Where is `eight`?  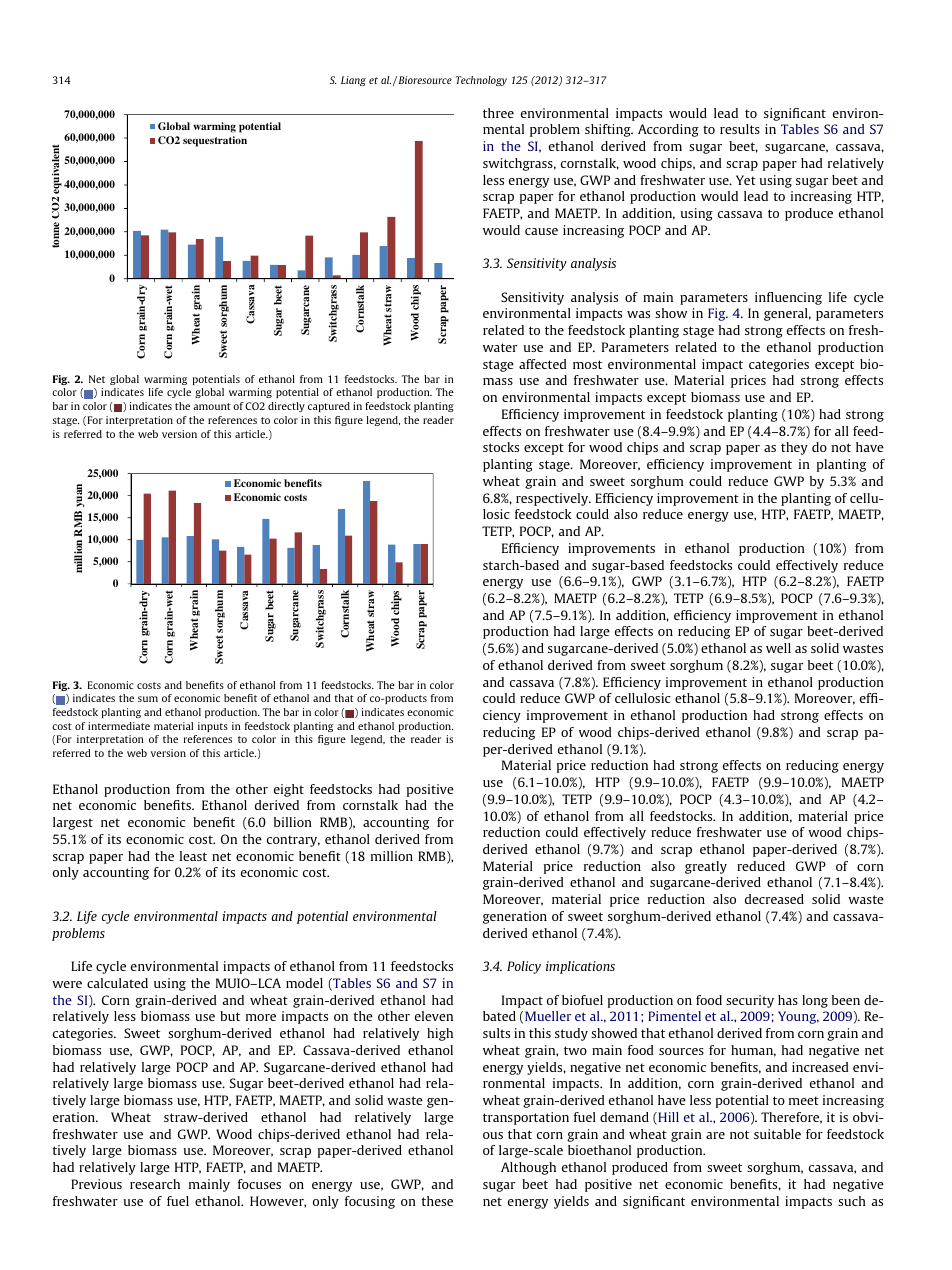
eight is located at coordinates (289, 790).
